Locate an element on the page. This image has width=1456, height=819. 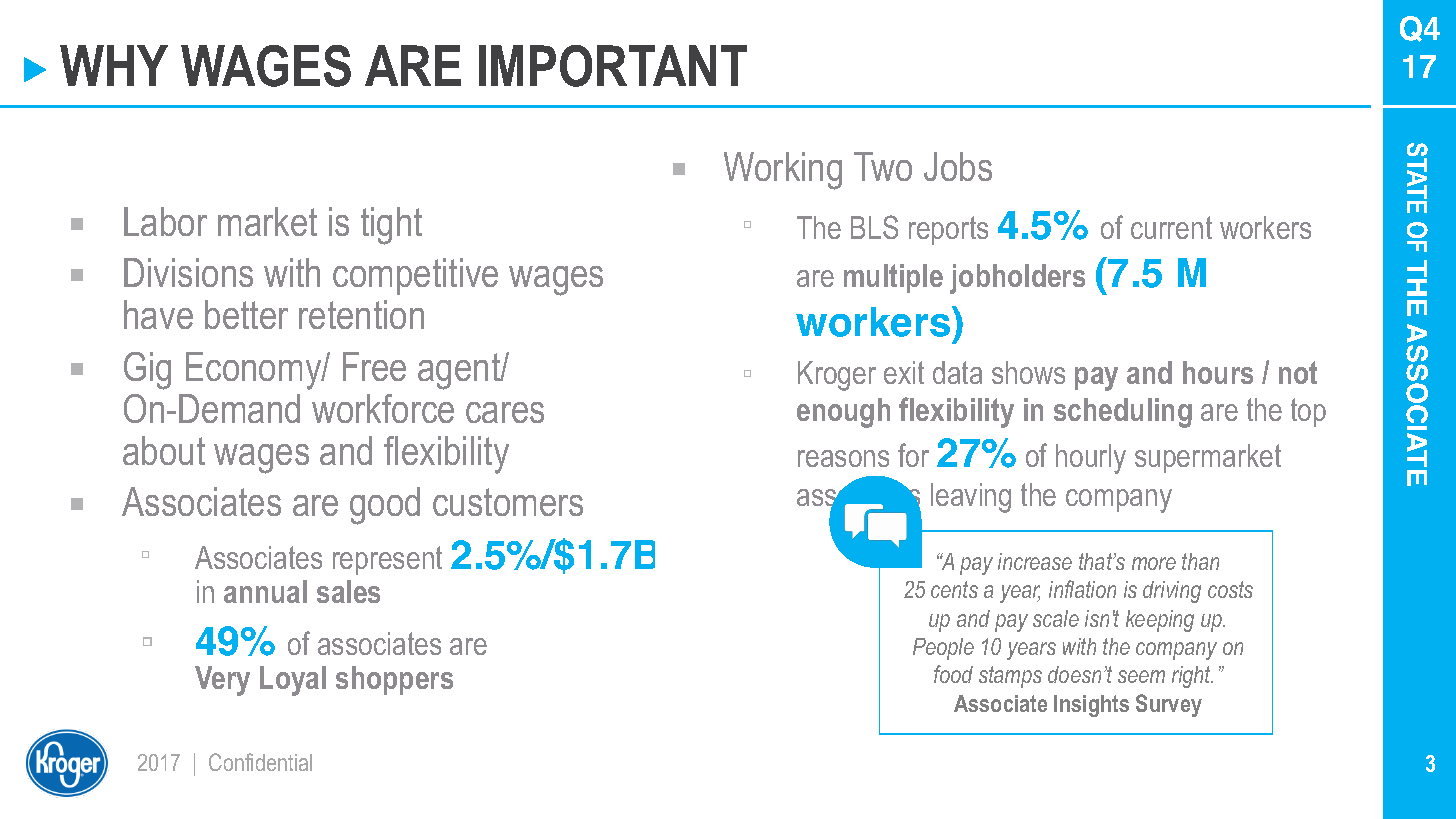
better is located at coordinates (246, 314).
